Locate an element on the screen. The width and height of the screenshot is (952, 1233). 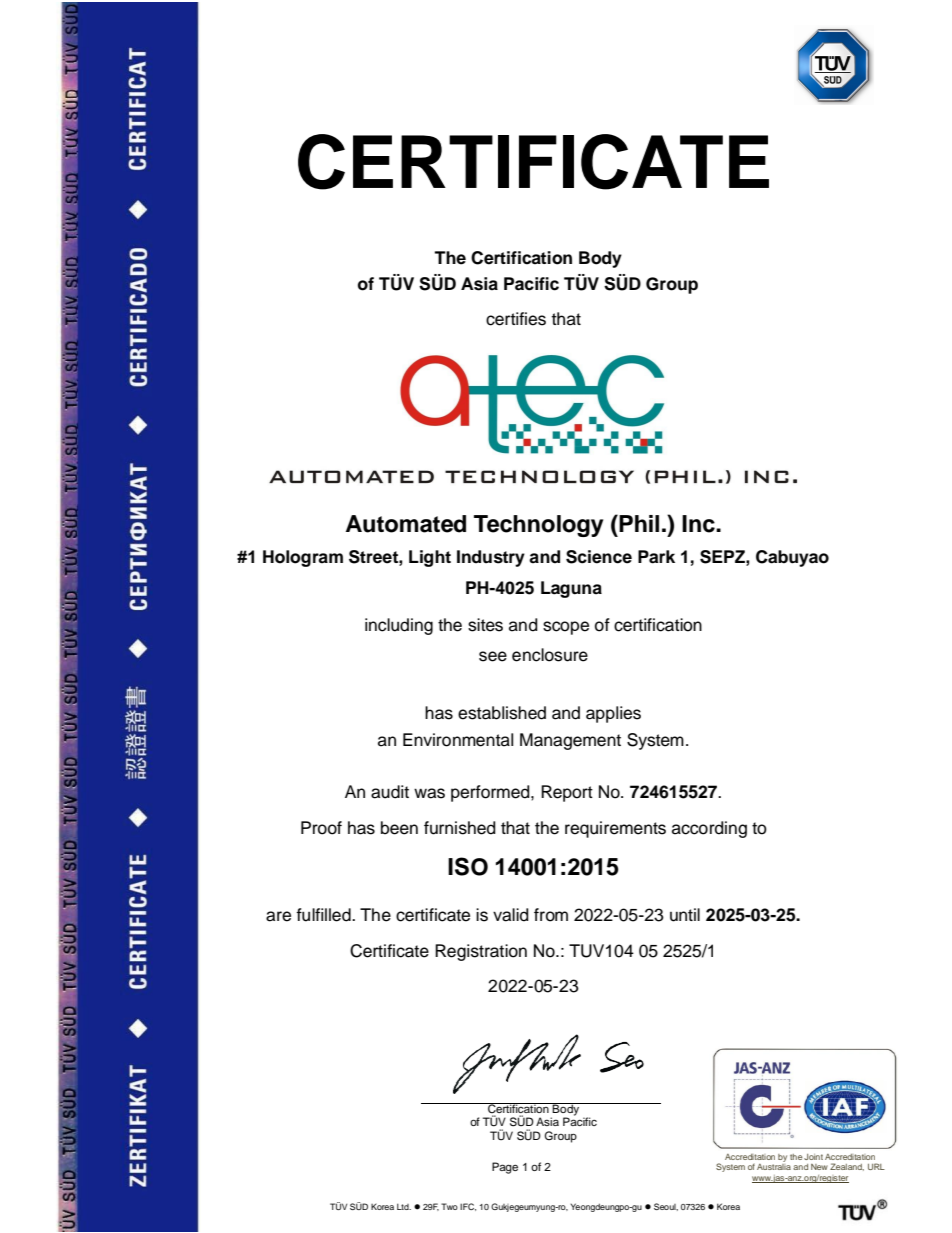
Technology is located at coordinates (538, 526).
